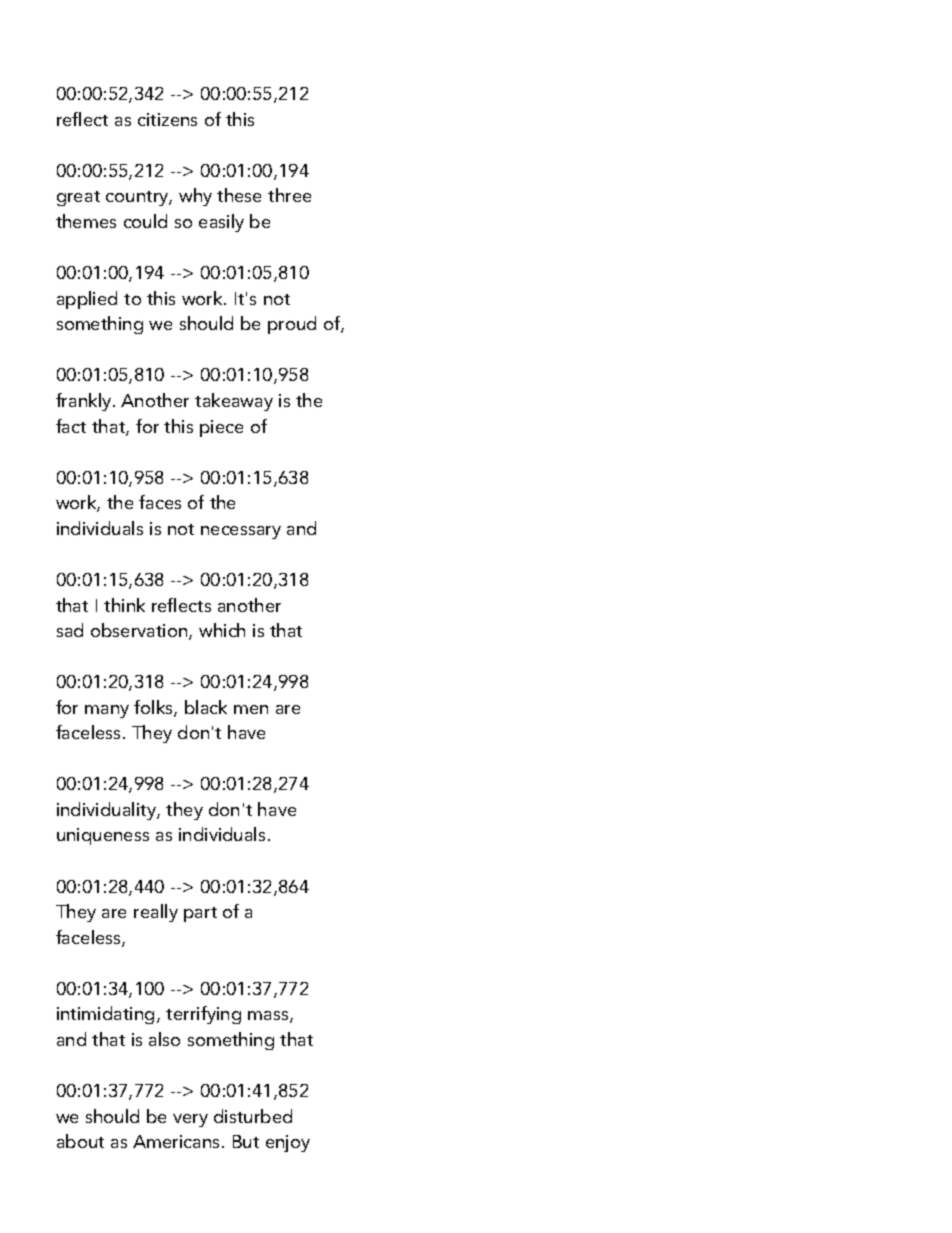 The image size is (952, 1233). What do you see at coordinates (289, 195) in the image?
I see `three` at bounding box center [289, 195].
